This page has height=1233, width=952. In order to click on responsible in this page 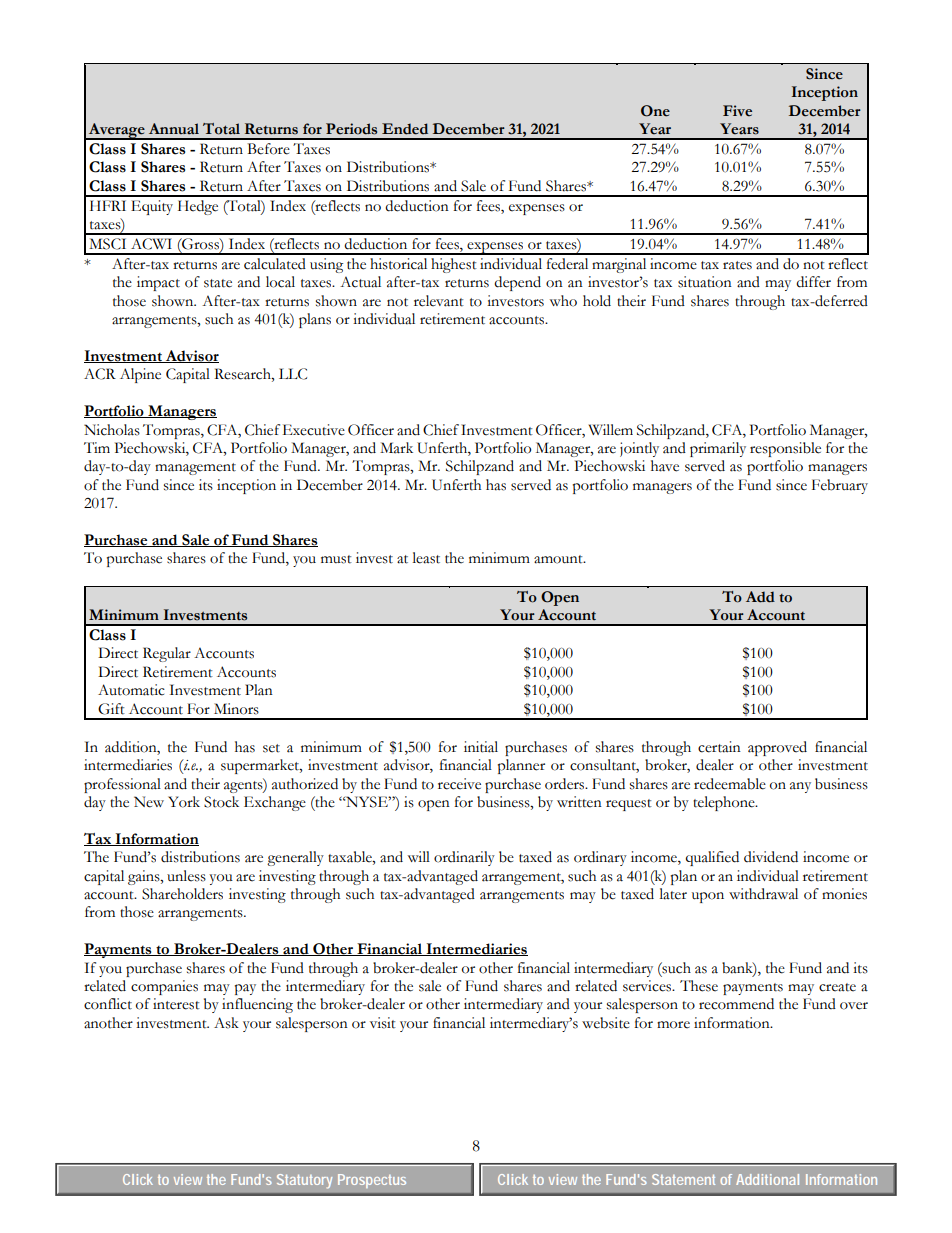, I will do `click(785, 449)`.
